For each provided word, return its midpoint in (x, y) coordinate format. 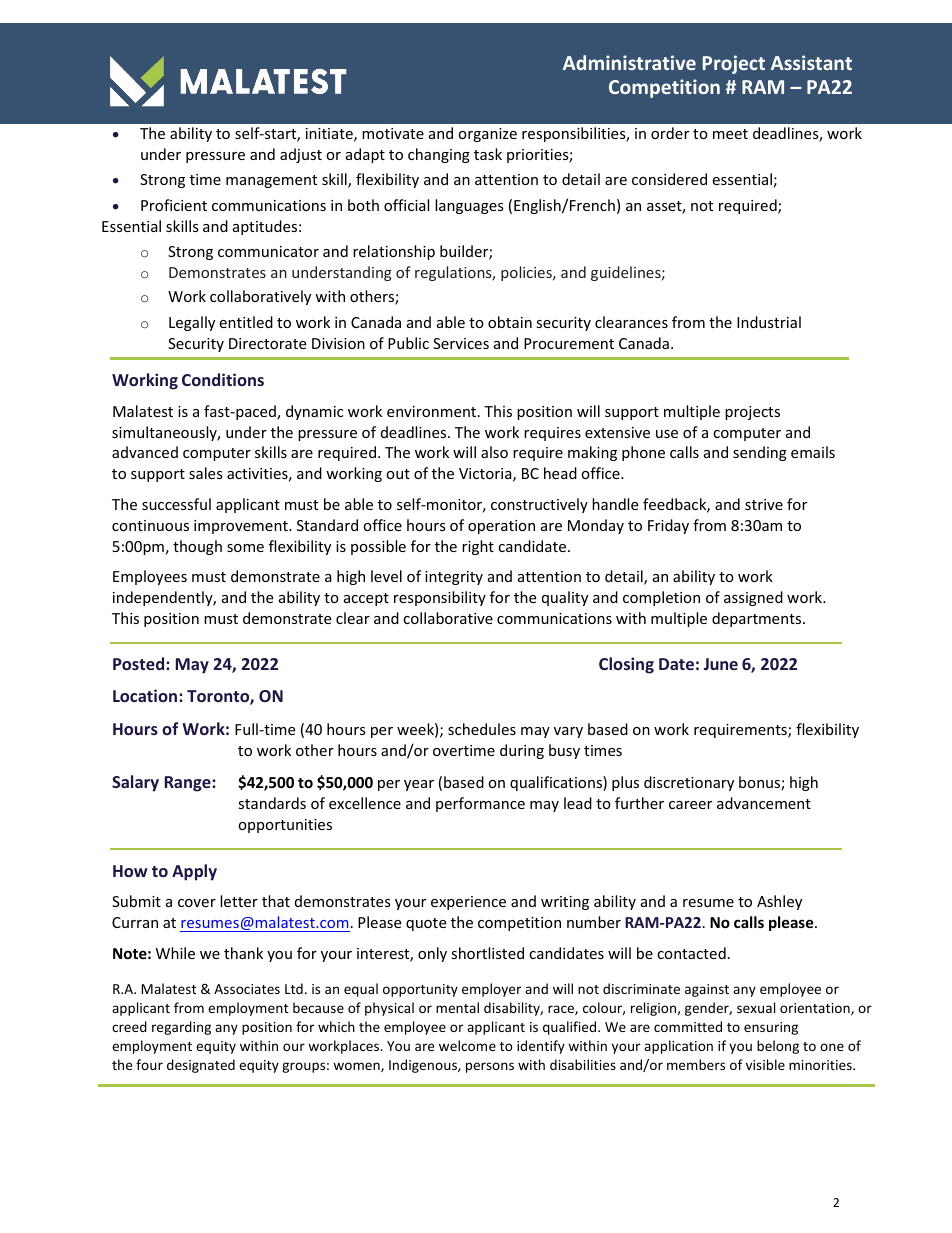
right (478, 547)
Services (461, 343)
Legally (192, 323)
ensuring (771, 1028)
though (197, 547)
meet (730, 134)
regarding (181, 1028)
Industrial (769, 322)
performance (480, 804)
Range (189, 784)
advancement (764, 803)
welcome (467, 1045)
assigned (753, 598)
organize (487, 135)
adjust (301, 155)
